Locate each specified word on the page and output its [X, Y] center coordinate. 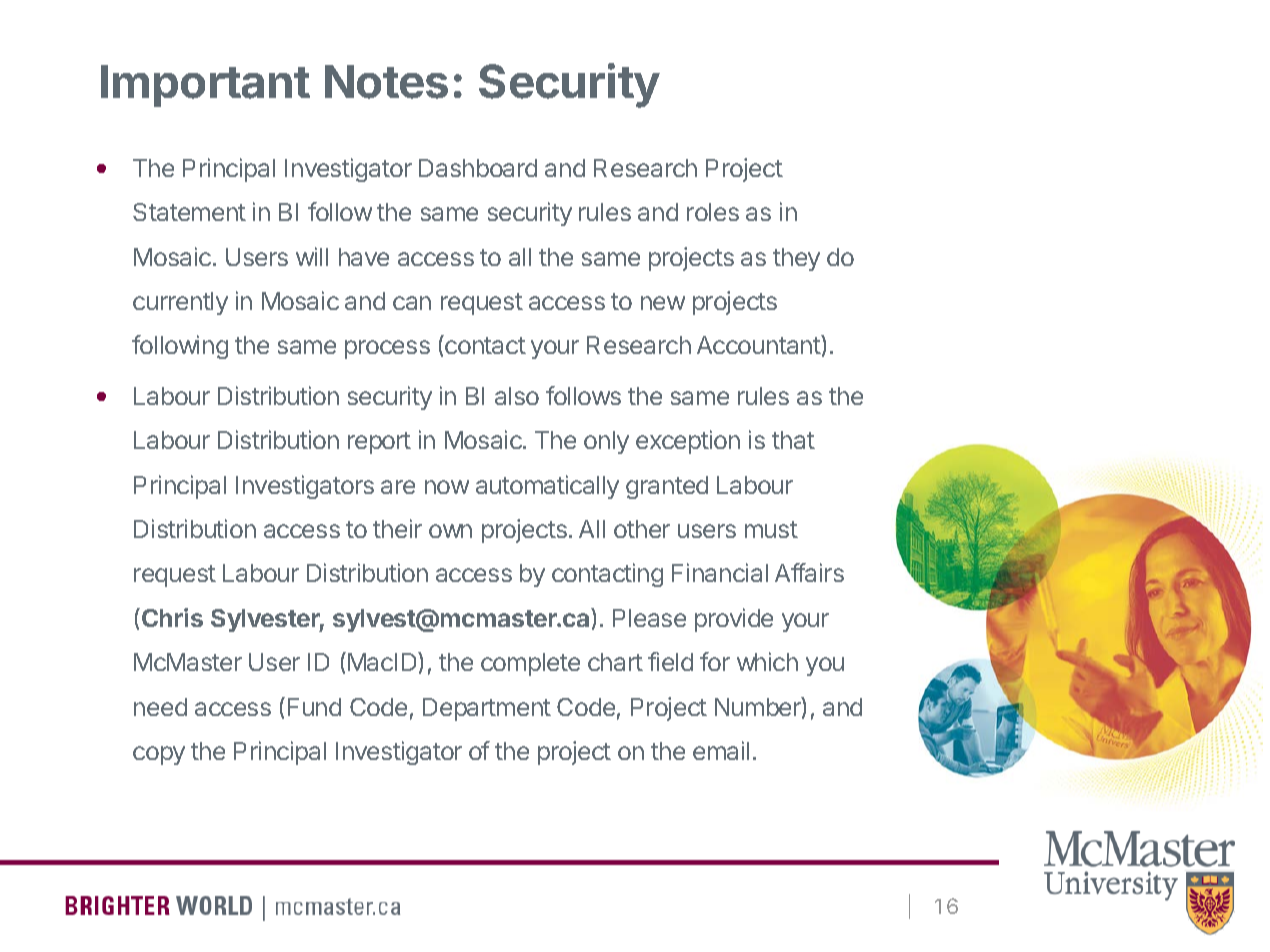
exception [688, 442]
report [379, 443]
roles [713, 212]
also [517, 396]
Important [205, 86]
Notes [386, 82]
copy [159, 755]
